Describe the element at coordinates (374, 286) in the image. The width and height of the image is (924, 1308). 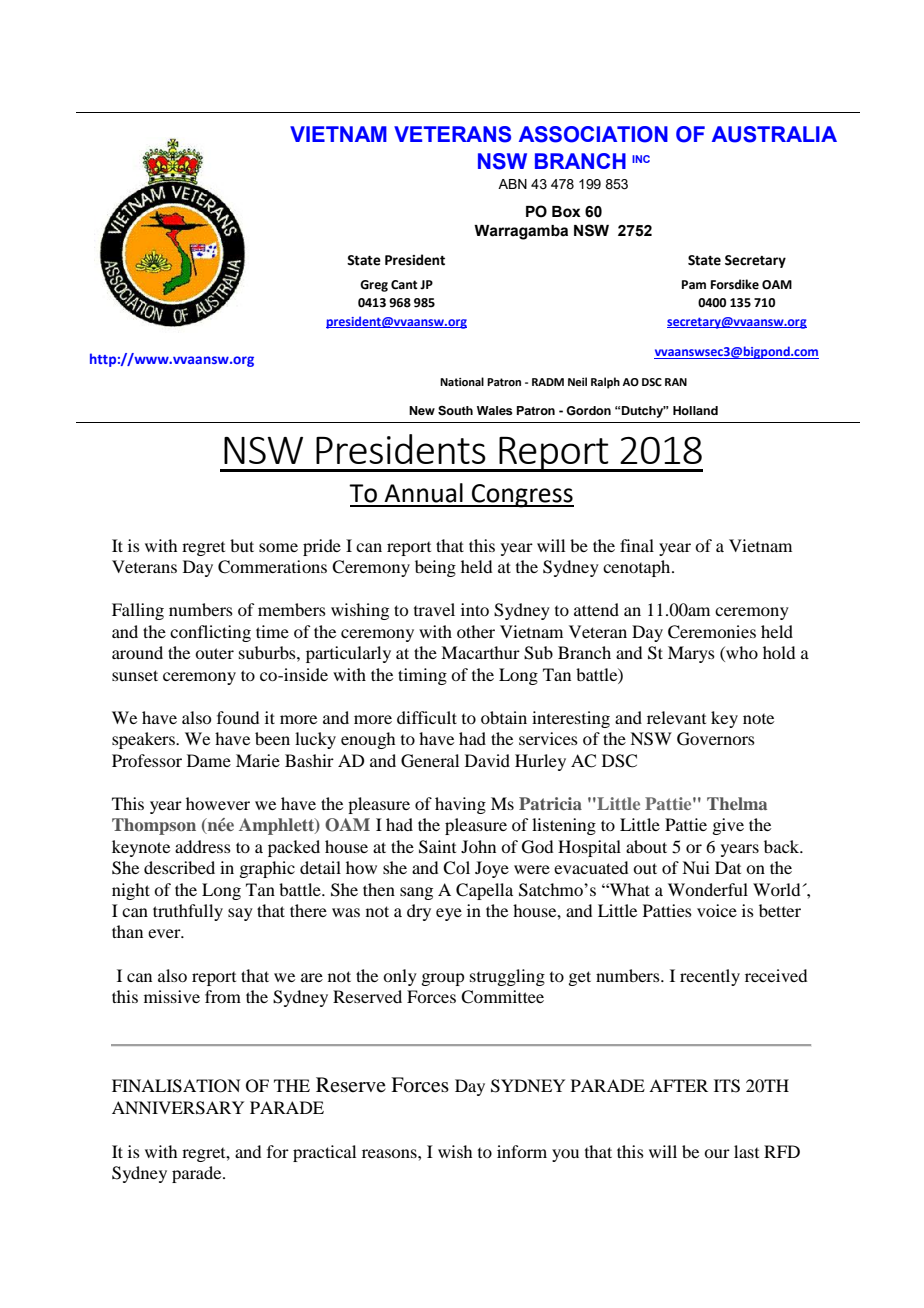
I see `Greg` at that location.
